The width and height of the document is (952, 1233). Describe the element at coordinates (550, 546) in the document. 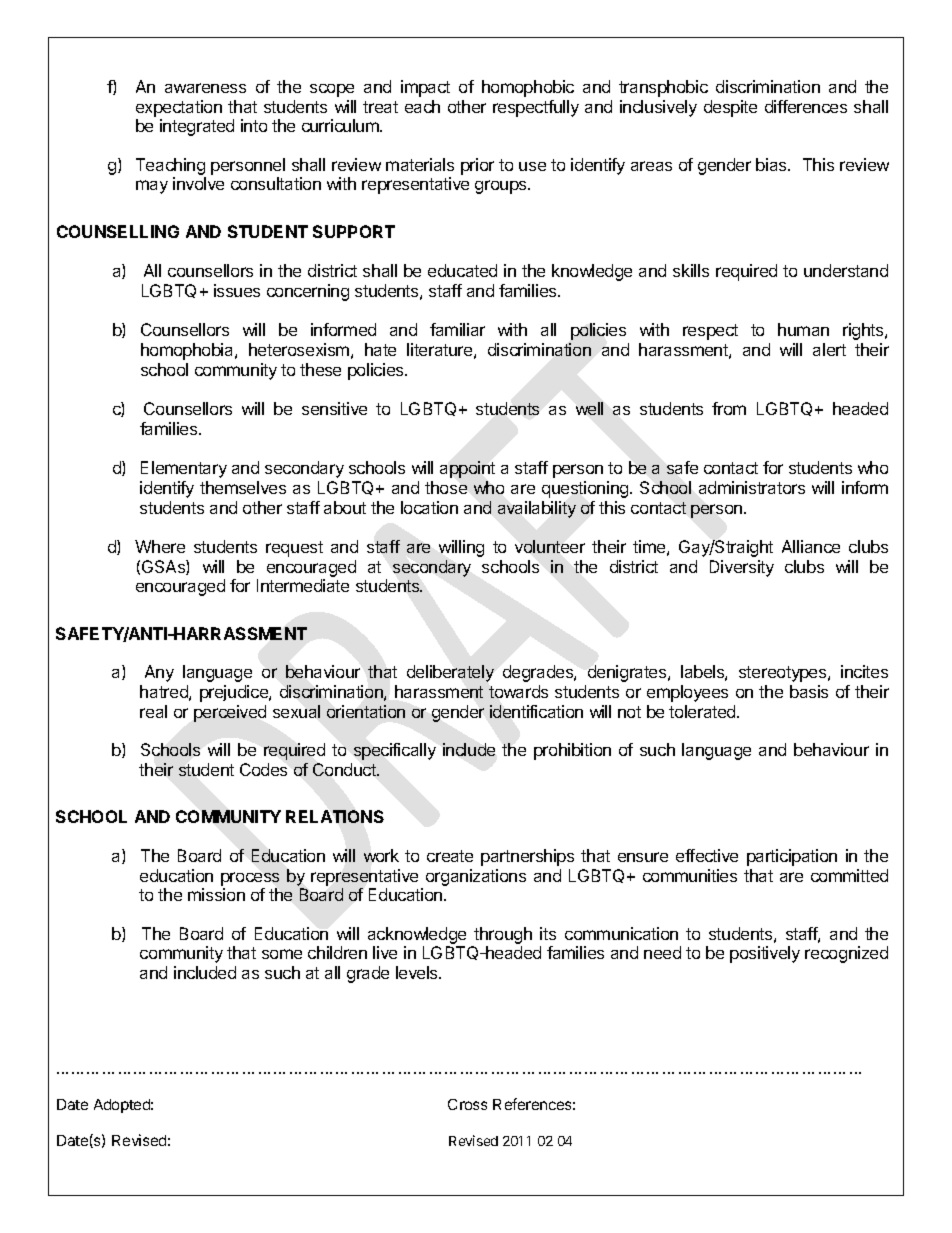

I see `volunteer` at that location.
